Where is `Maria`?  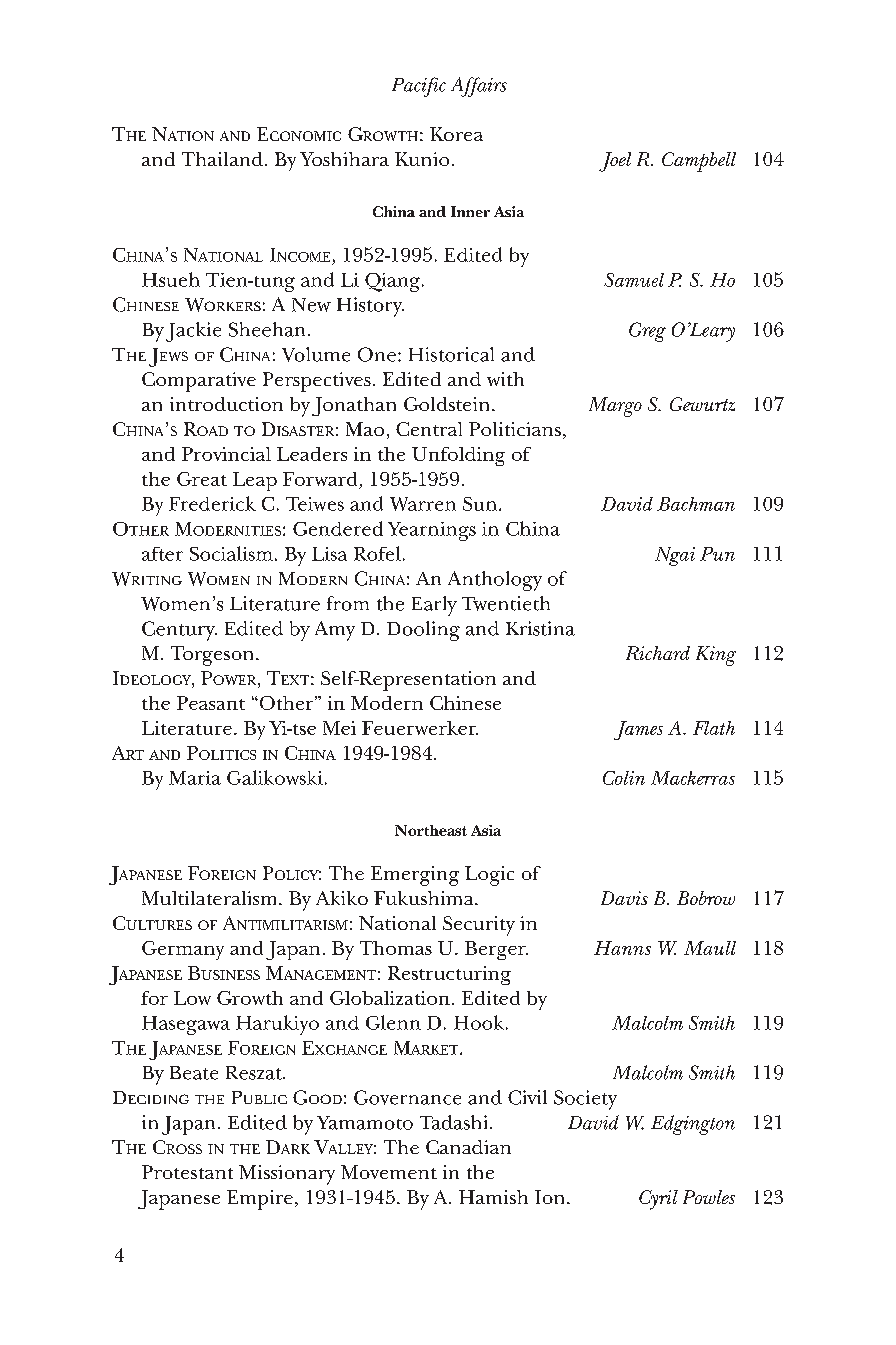 Maria is located at coordinates (195, 778).
